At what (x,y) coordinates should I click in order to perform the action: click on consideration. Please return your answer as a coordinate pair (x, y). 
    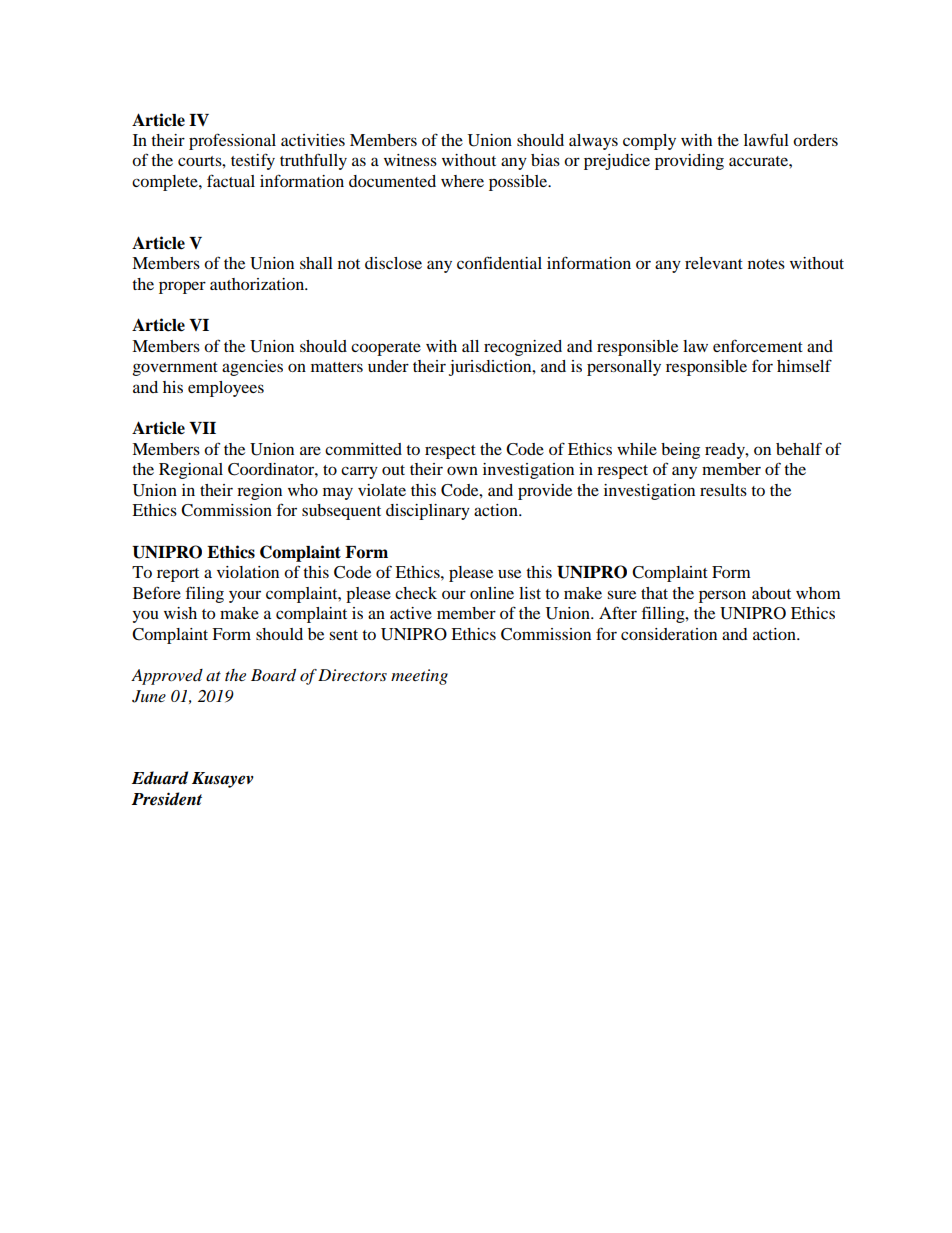
    Looking at the image, I should click on (669, 634).
